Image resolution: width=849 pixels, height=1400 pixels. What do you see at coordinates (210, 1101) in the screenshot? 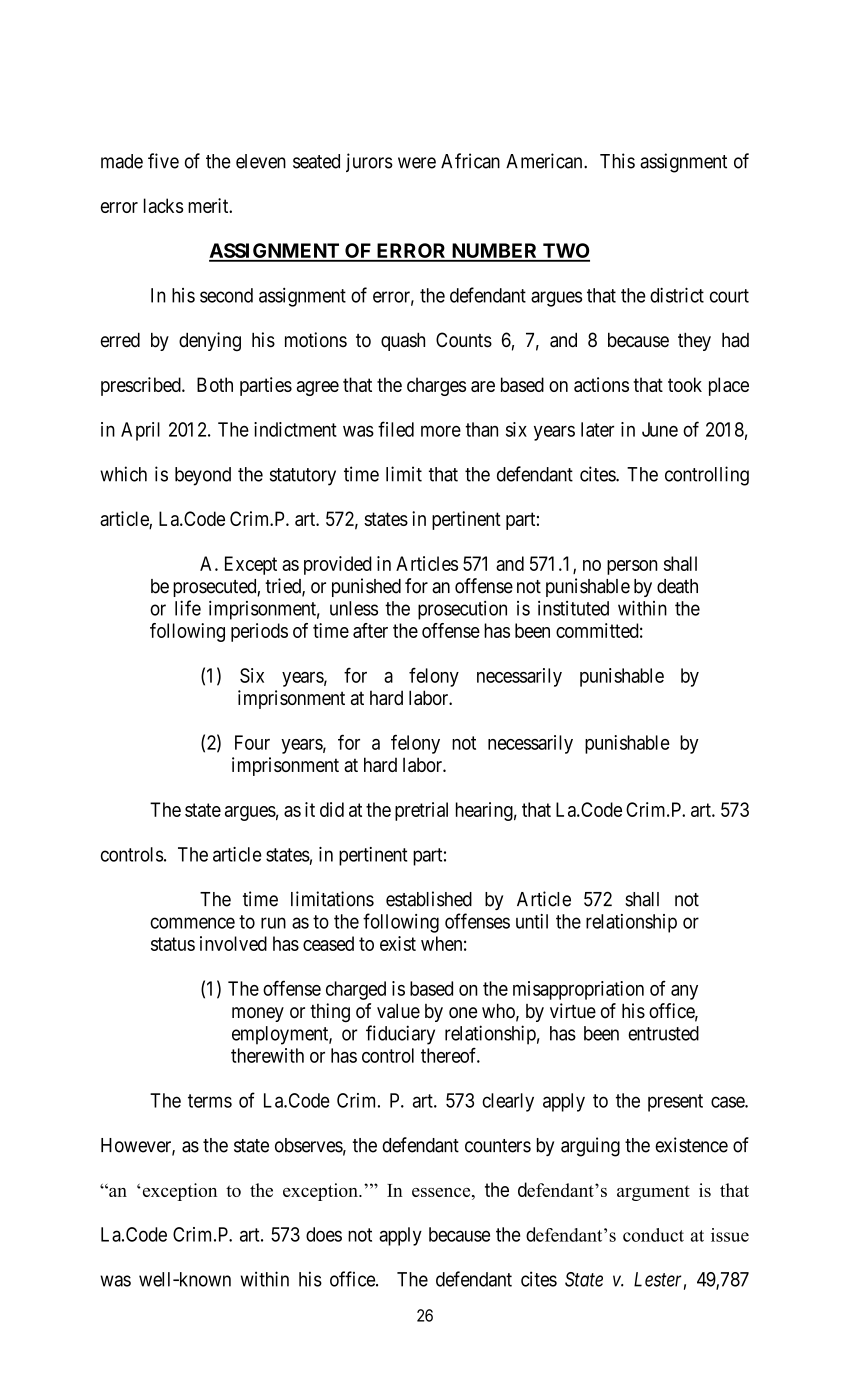
I see `terms` at bounding box center [210, 1101].
